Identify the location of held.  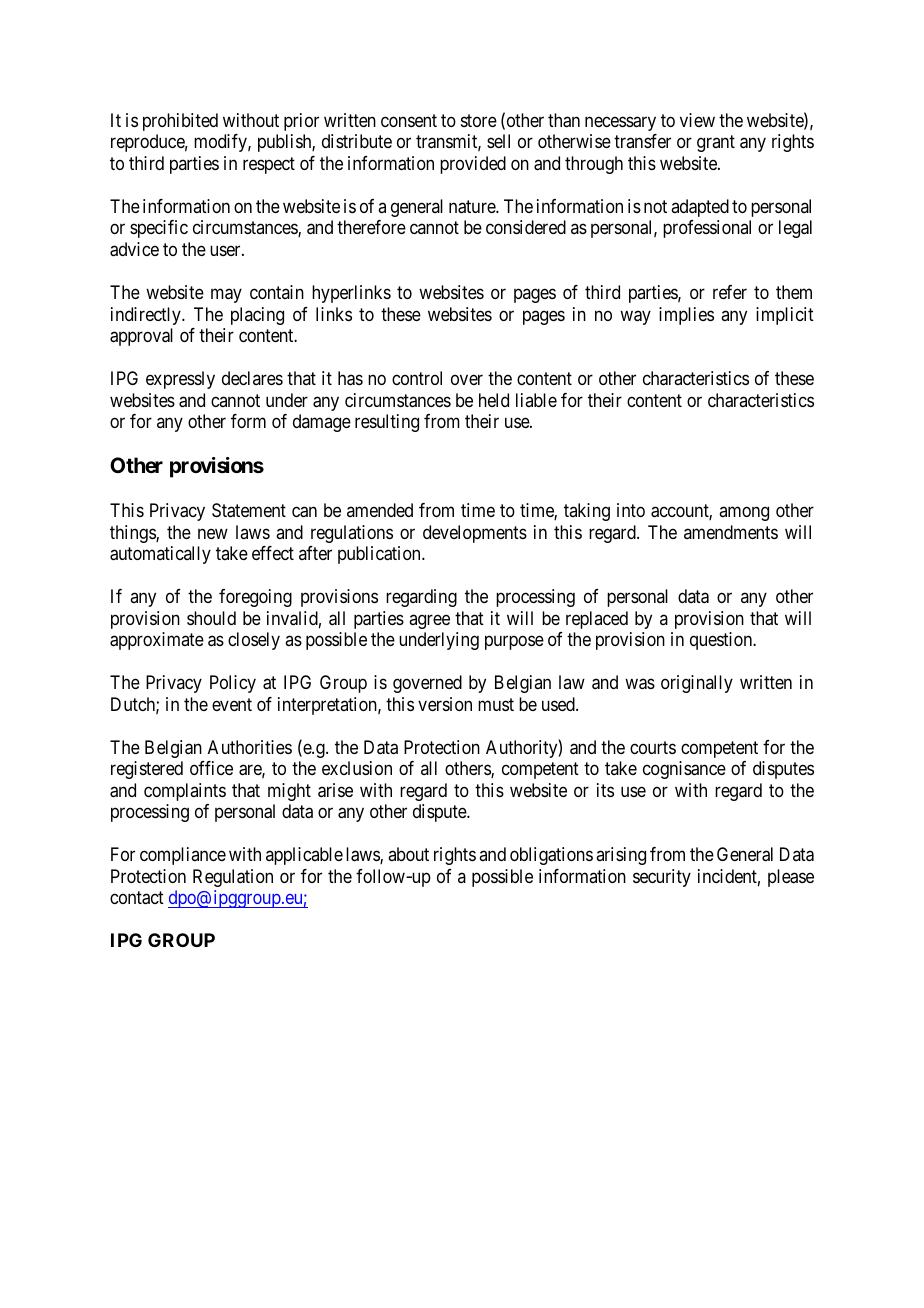
(494, 400).
